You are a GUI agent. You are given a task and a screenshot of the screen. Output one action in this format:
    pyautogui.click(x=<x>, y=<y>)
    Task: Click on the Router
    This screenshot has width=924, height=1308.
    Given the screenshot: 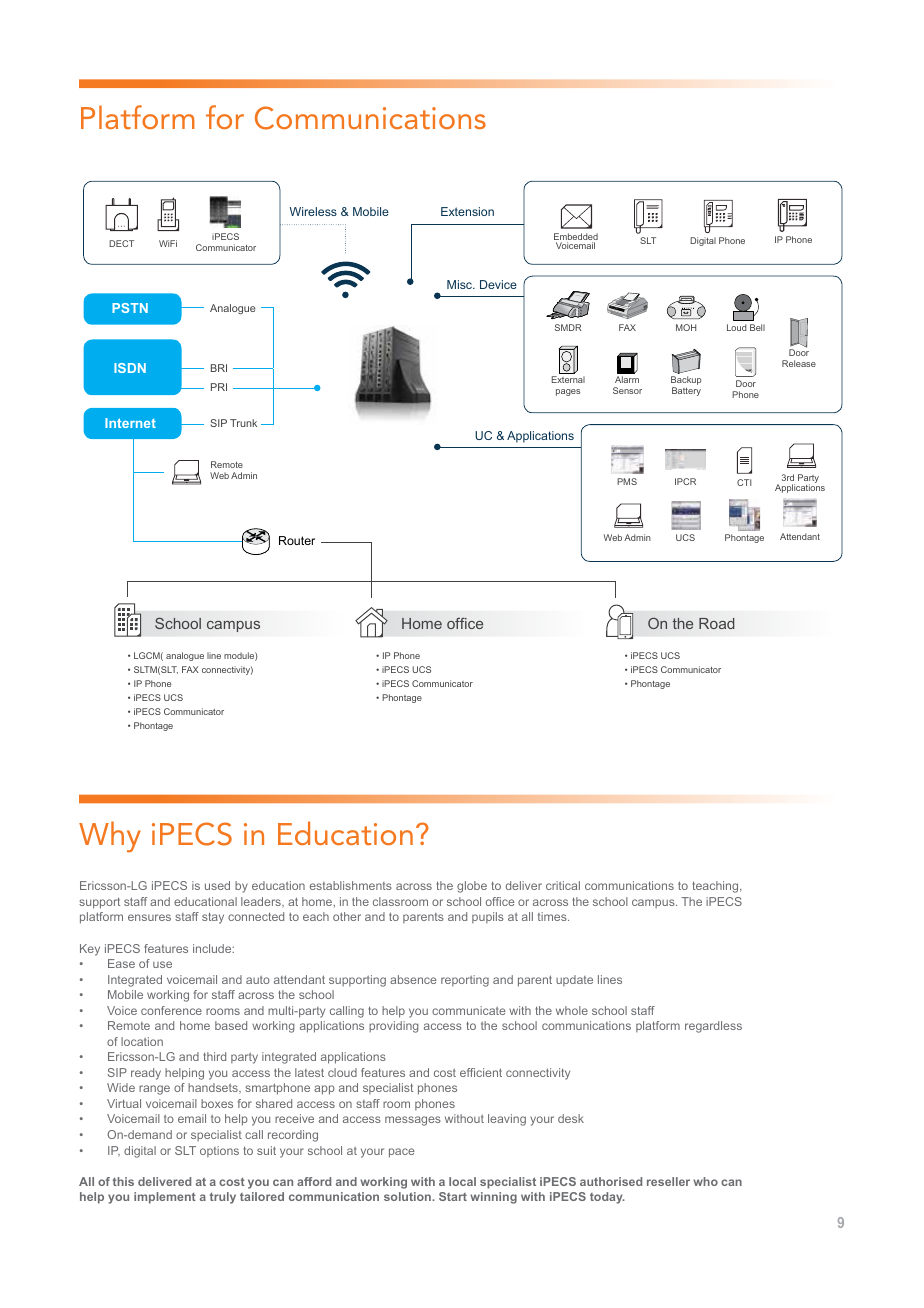 What is the action you would take?
    pyautogui.click(x=297, y=540)
